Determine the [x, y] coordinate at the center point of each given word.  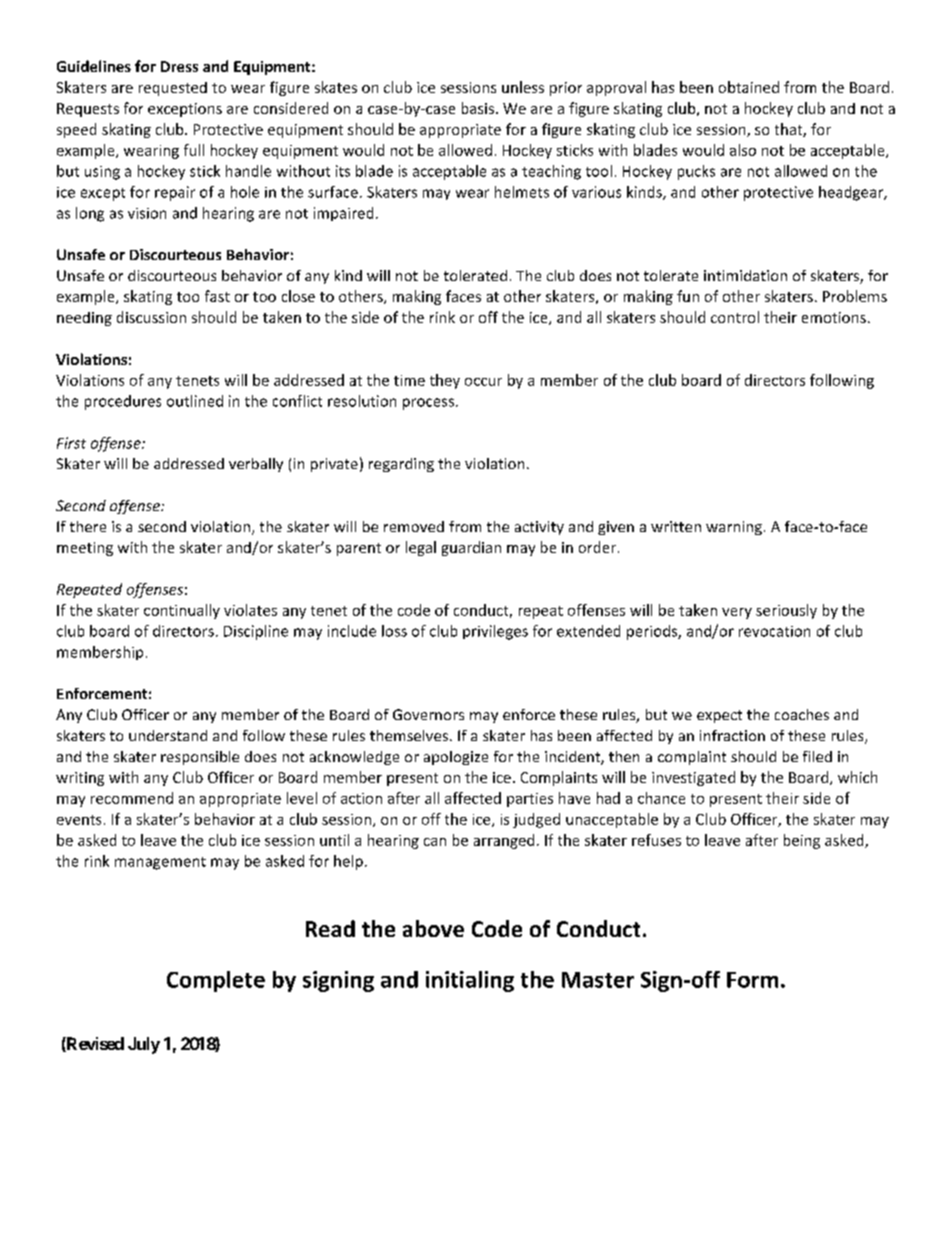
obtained [749, 87]
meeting [85, 549]
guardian [471, 548]
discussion [151, 317]
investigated [693, 778]
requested [173, 89]
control [735, 317]
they [445, 381]
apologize [456, 758]
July [144, 1045]
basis [479, 108]
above [433, 928]
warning [734, 528]
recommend [132, 798]
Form [752, 980]
